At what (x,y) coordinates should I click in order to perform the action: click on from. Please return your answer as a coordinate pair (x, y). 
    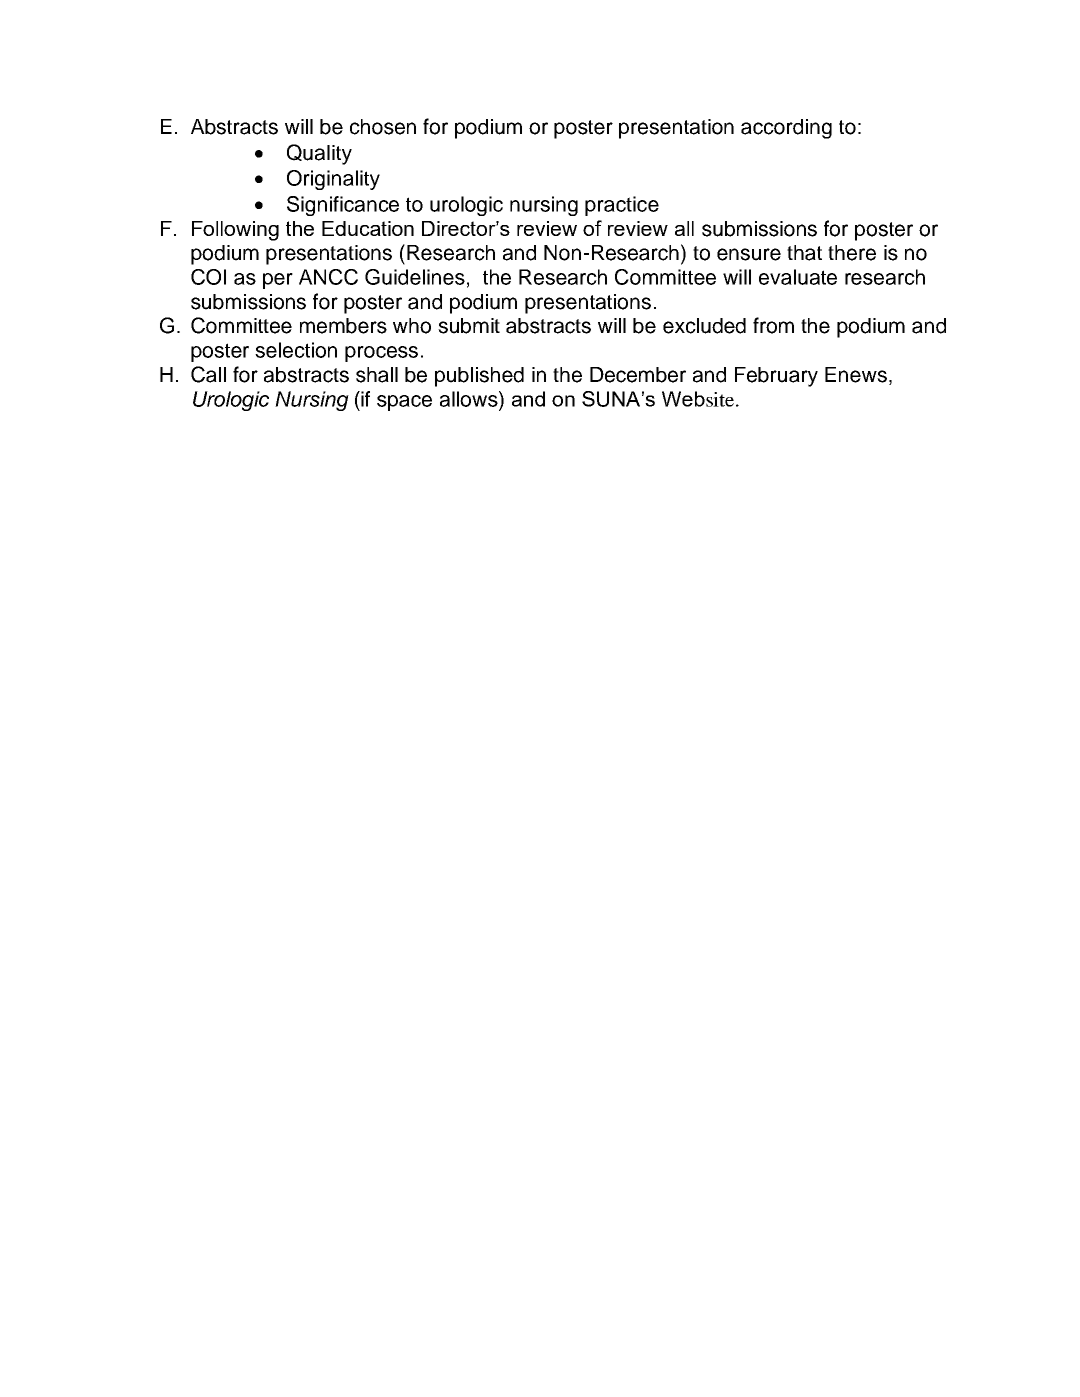
    Looking at the image, I should click on (773, 325).
